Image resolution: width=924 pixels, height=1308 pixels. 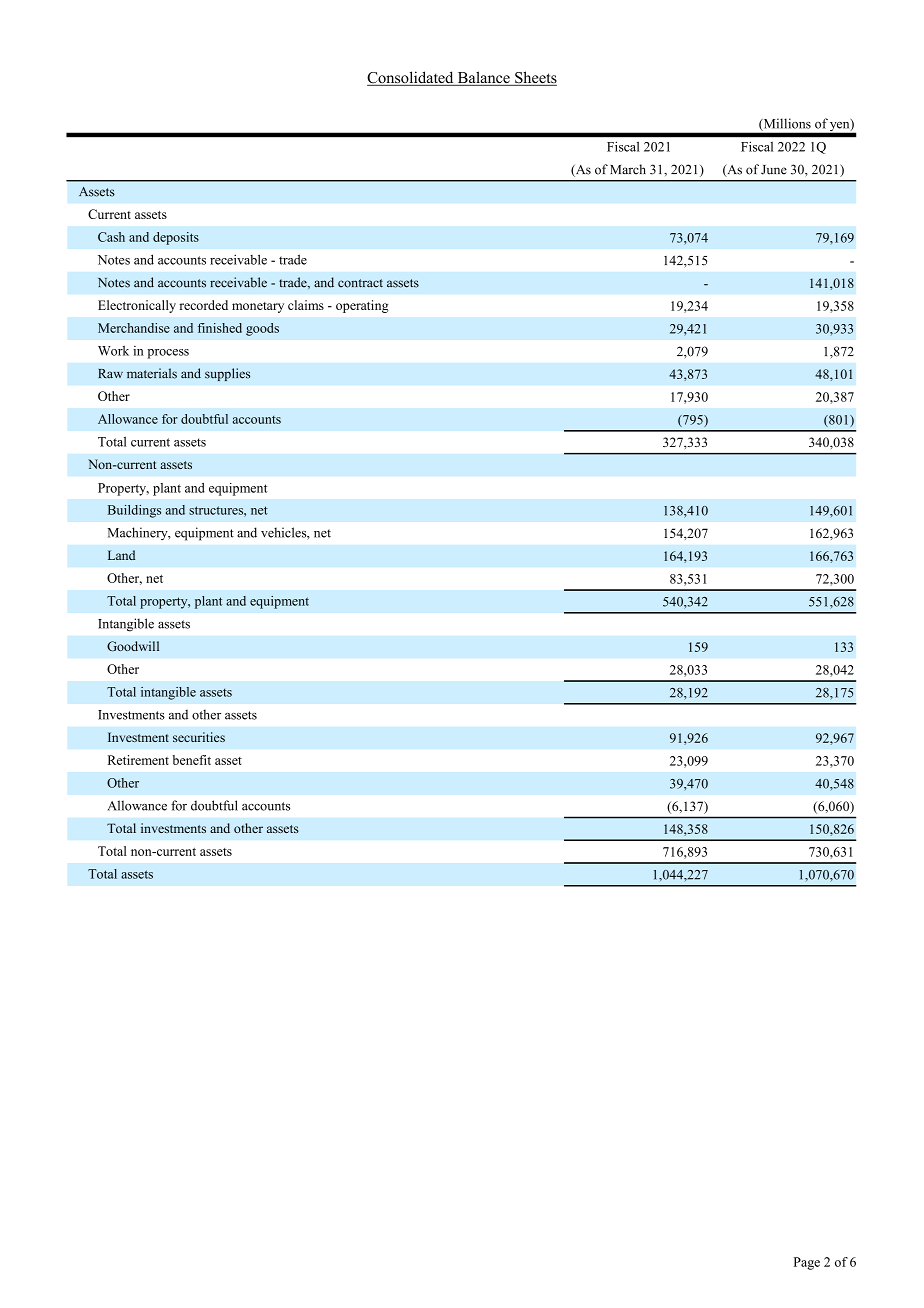 I want to click on benefit, so click(x=191, y=760).
